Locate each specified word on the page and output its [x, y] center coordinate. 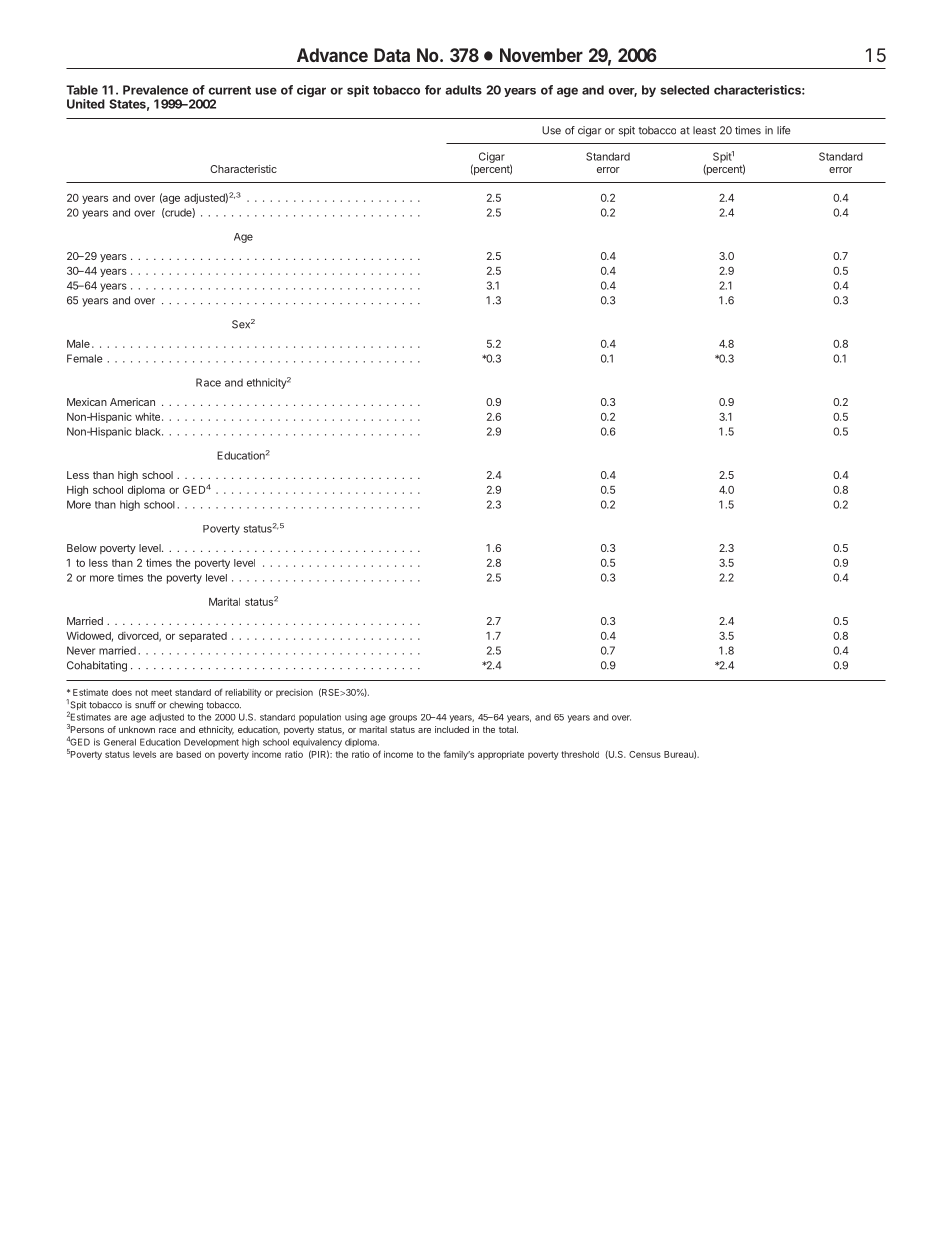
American [132, 402]
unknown [137, 729]
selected [684, 90]
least [704, 130]
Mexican [87, 402]
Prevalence [155, 90]
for [433, 90]
